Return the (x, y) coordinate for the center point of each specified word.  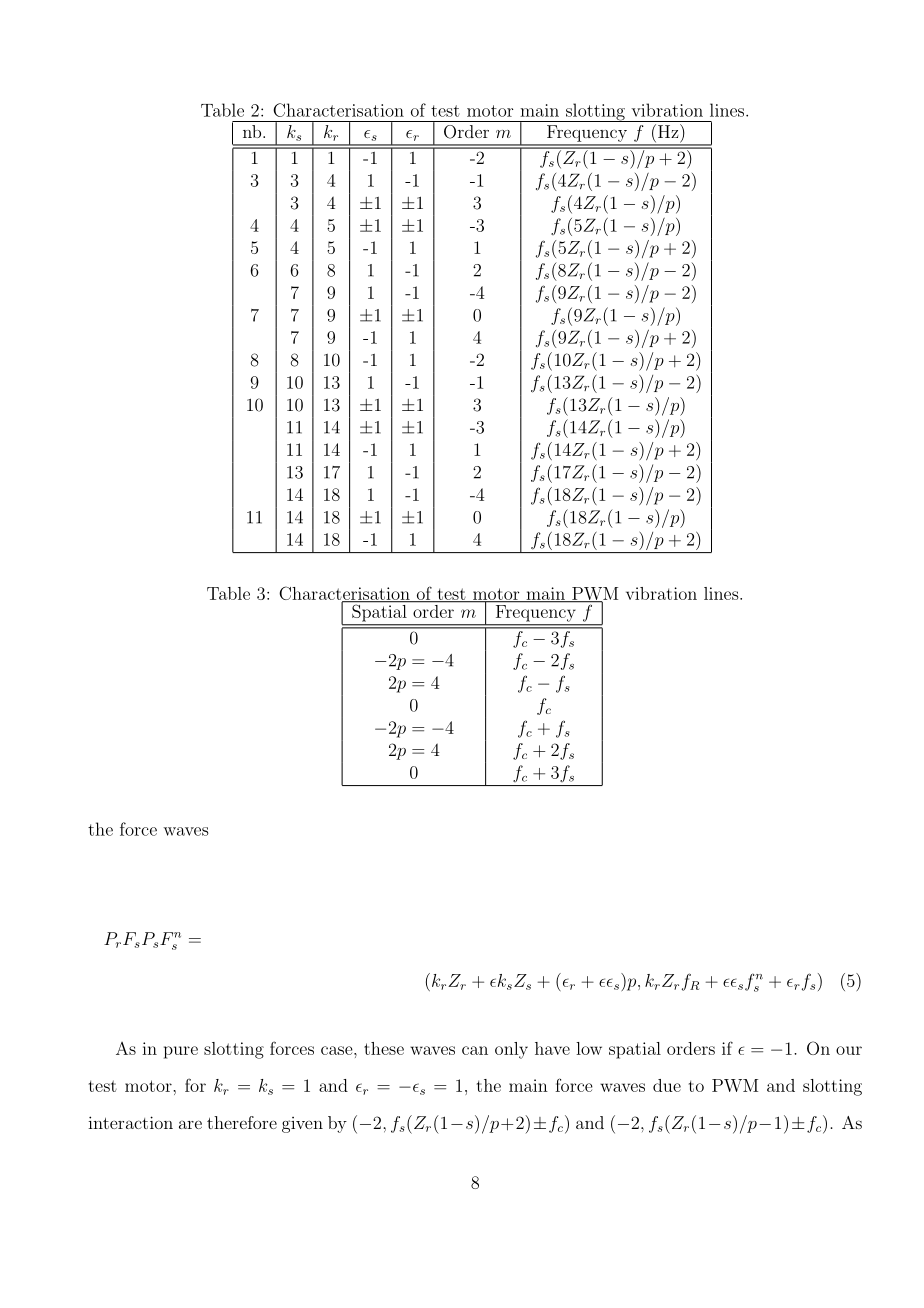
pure (181, 1052)
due (667, 1085)
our (849, 1050)
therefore (242, 1122)
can (475, 1050)
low (589, 1048)
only (511, 1050)
